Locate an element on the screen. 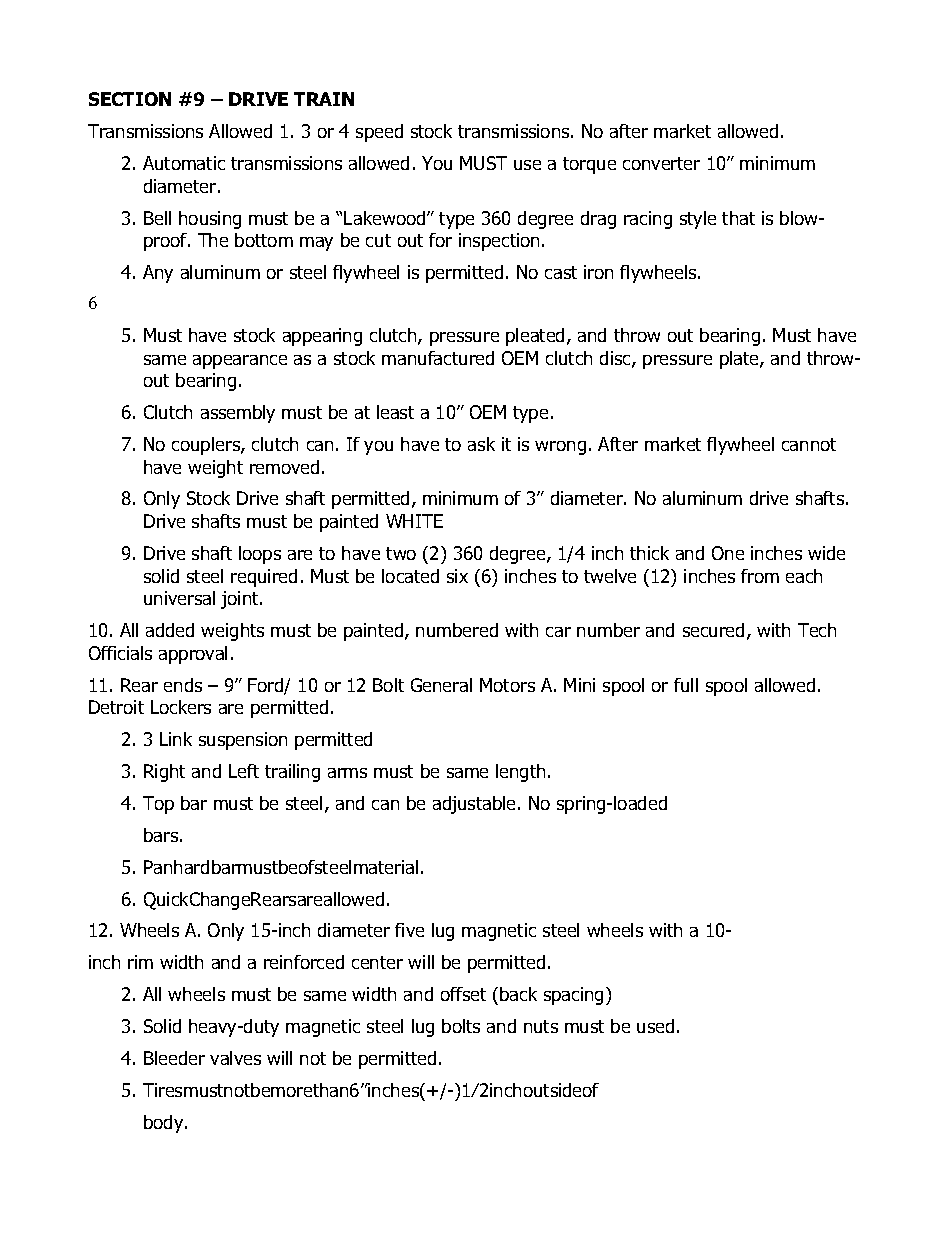 The image size is (952, 1233). manufactured is located at coordinates (438, 358).
